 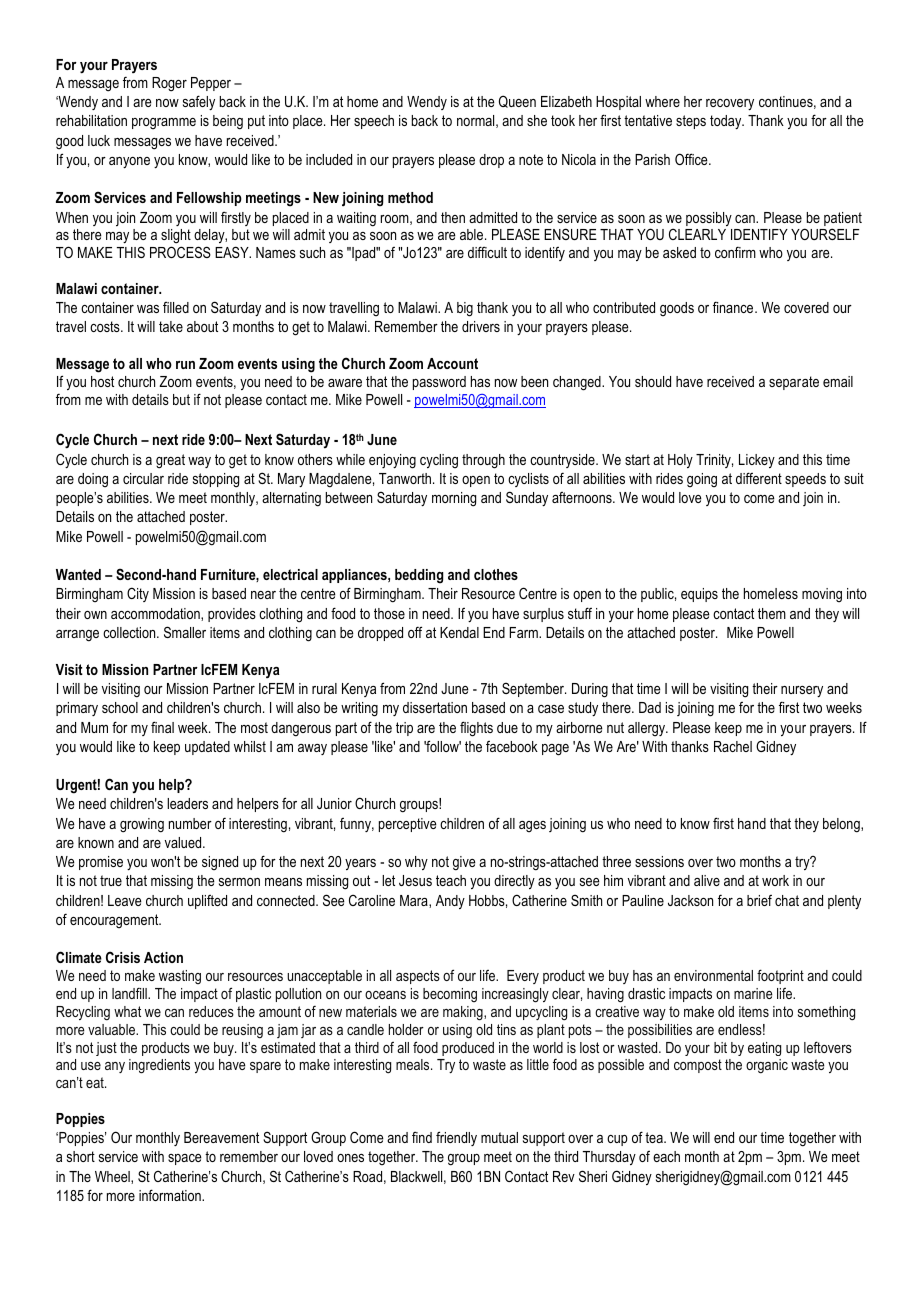 I want to click on programme, so click(x=164, y=123).
